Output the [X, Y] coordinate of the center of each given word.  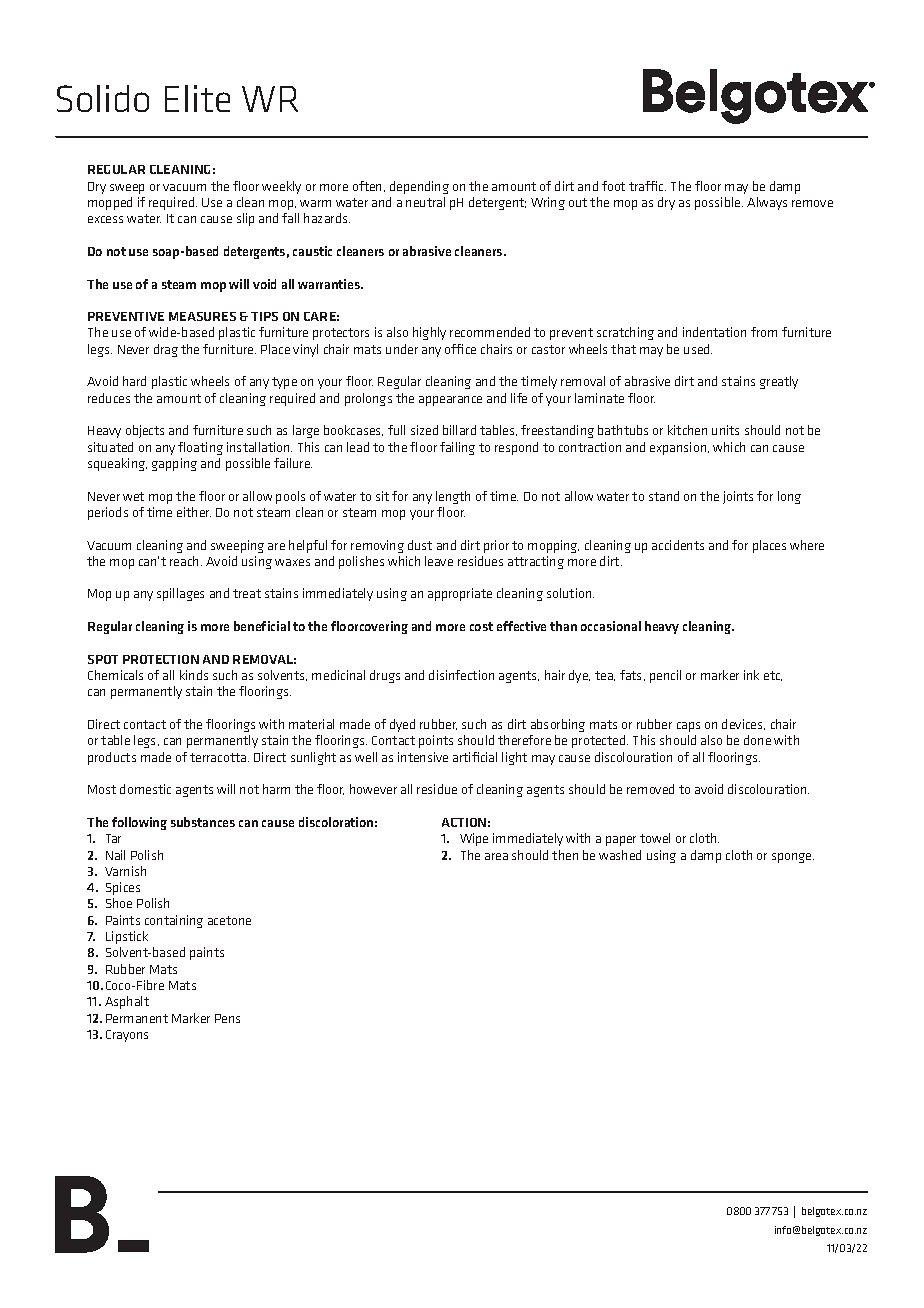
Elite [197, 98]
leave [439, 561]
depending [419, 187]
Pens [227, 1018]
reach [184, 561]
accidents [678, 545]
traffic [647, 186]
